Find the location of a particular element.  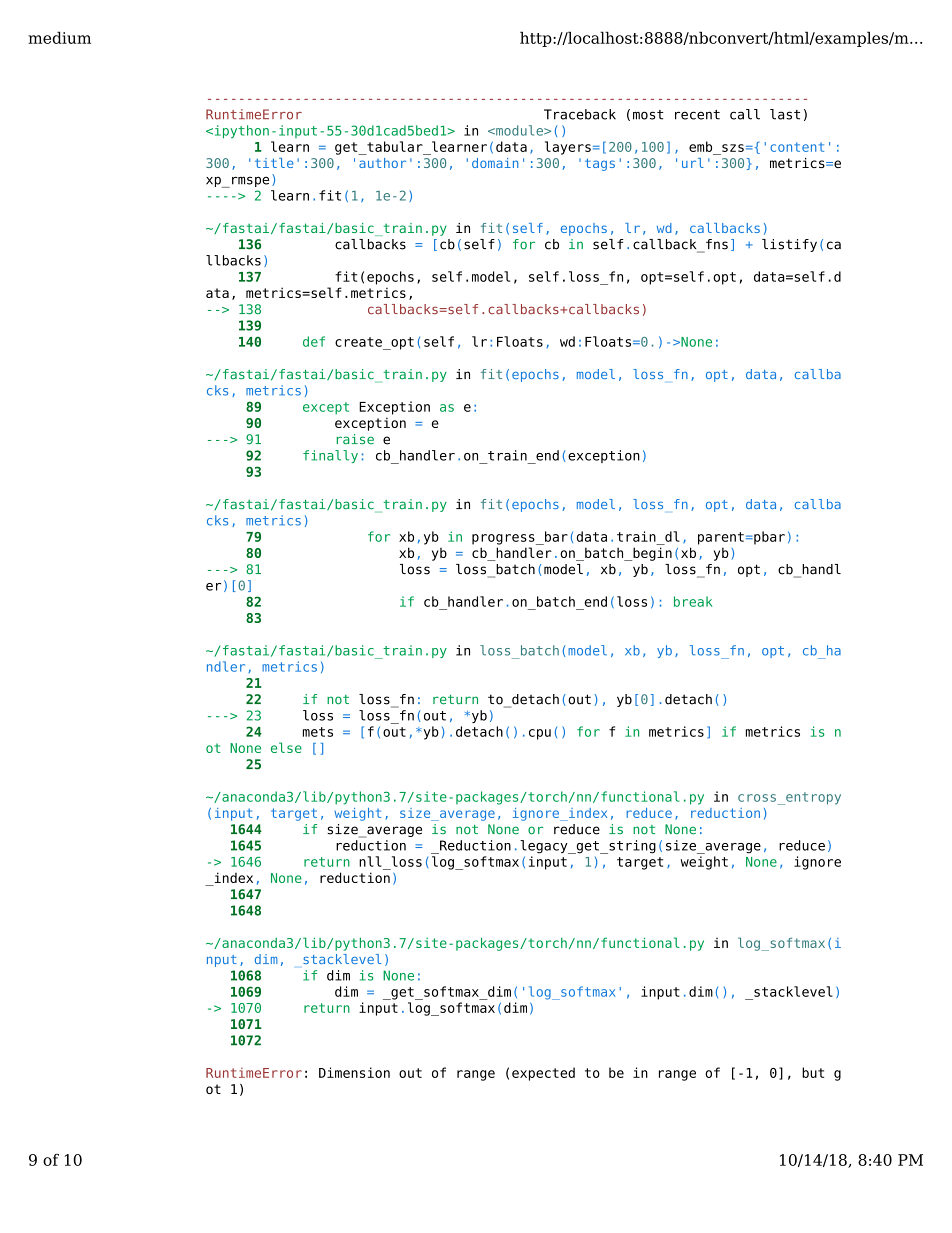

raise is located at coordinates (355, 439).
